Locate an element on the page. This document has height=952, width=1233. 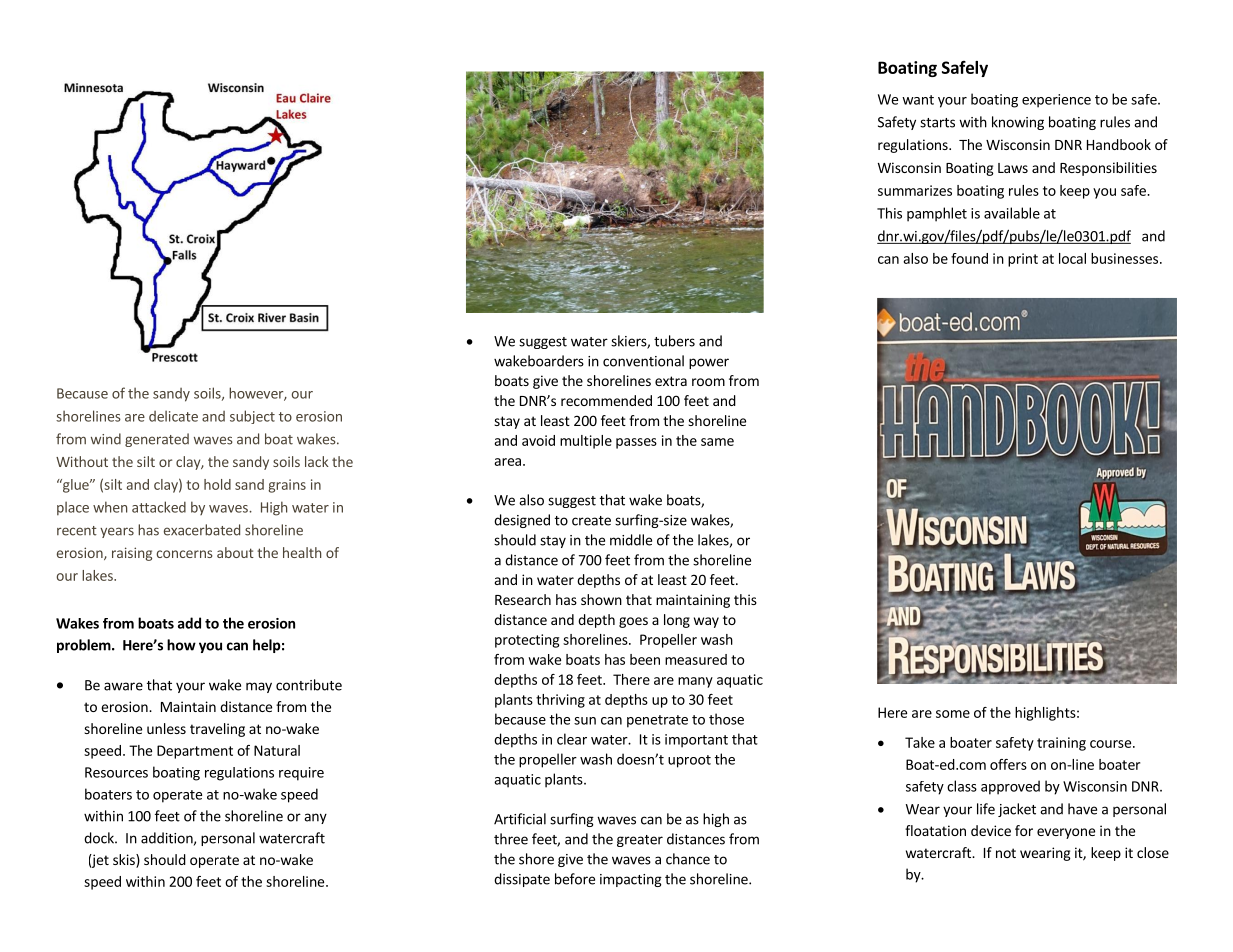
want is located at coordinates (918, 100).
